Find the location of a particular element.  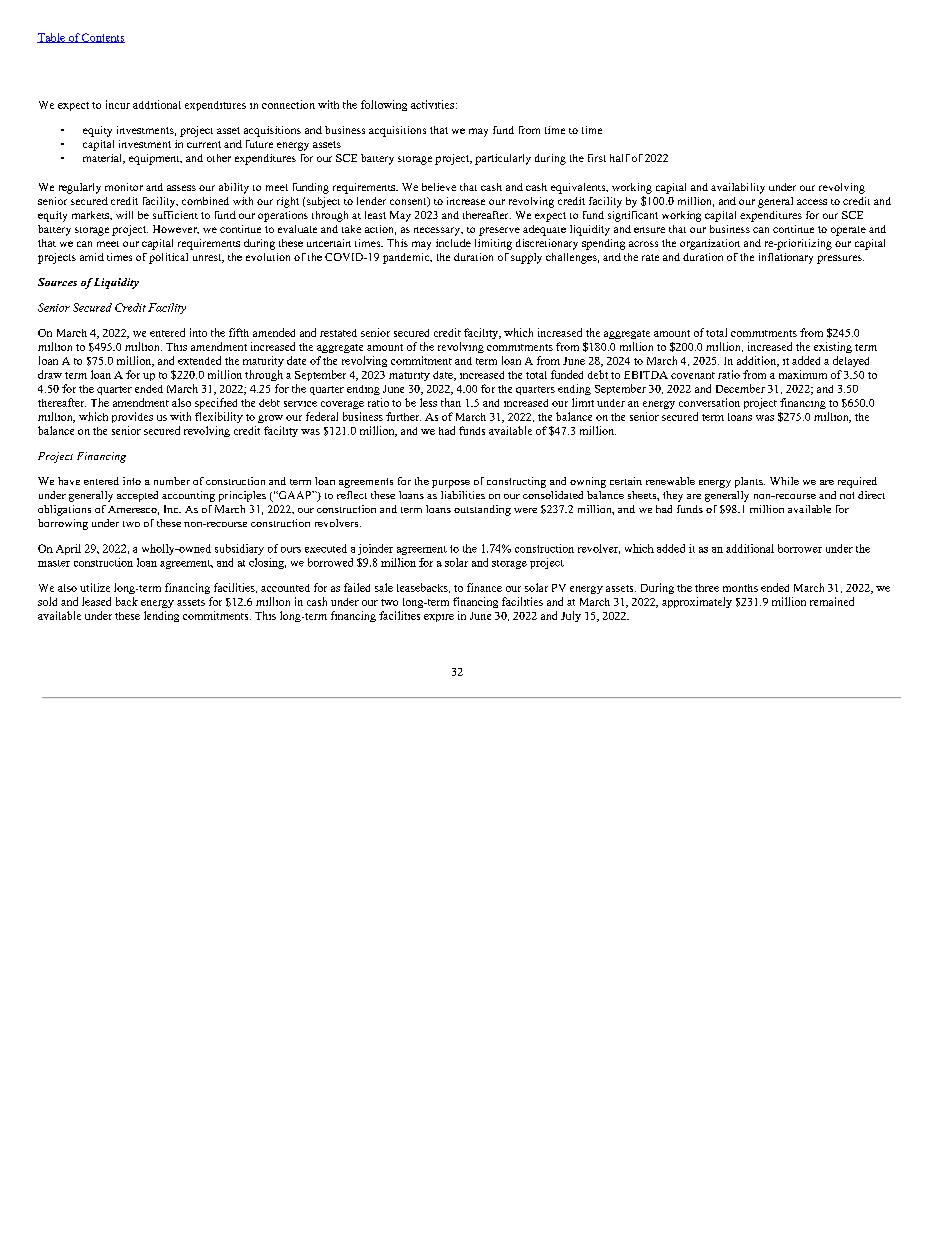

access is located at coordinates (812, 202).
